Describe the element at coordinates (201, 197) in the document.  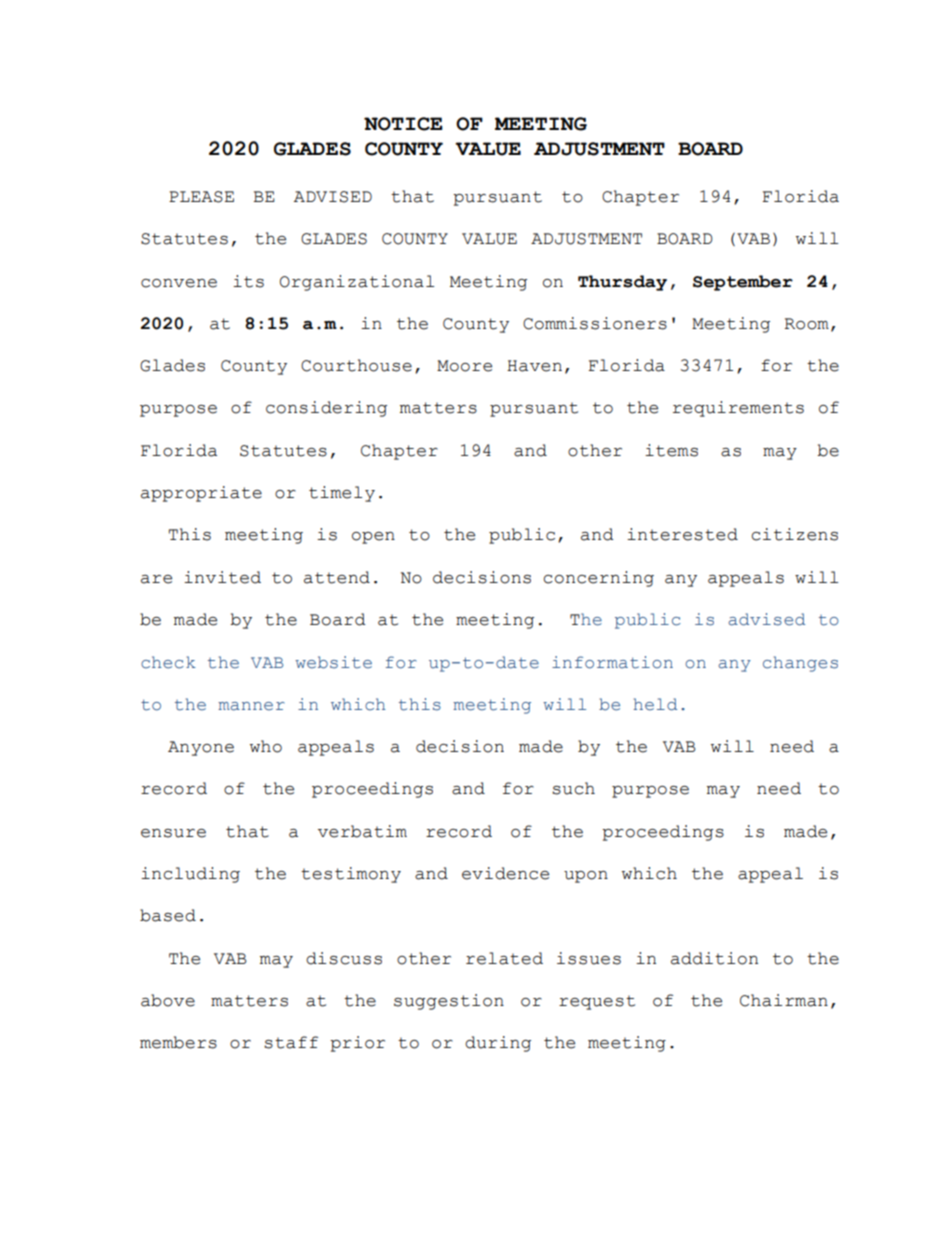
I see `PLEASE` at that location.
